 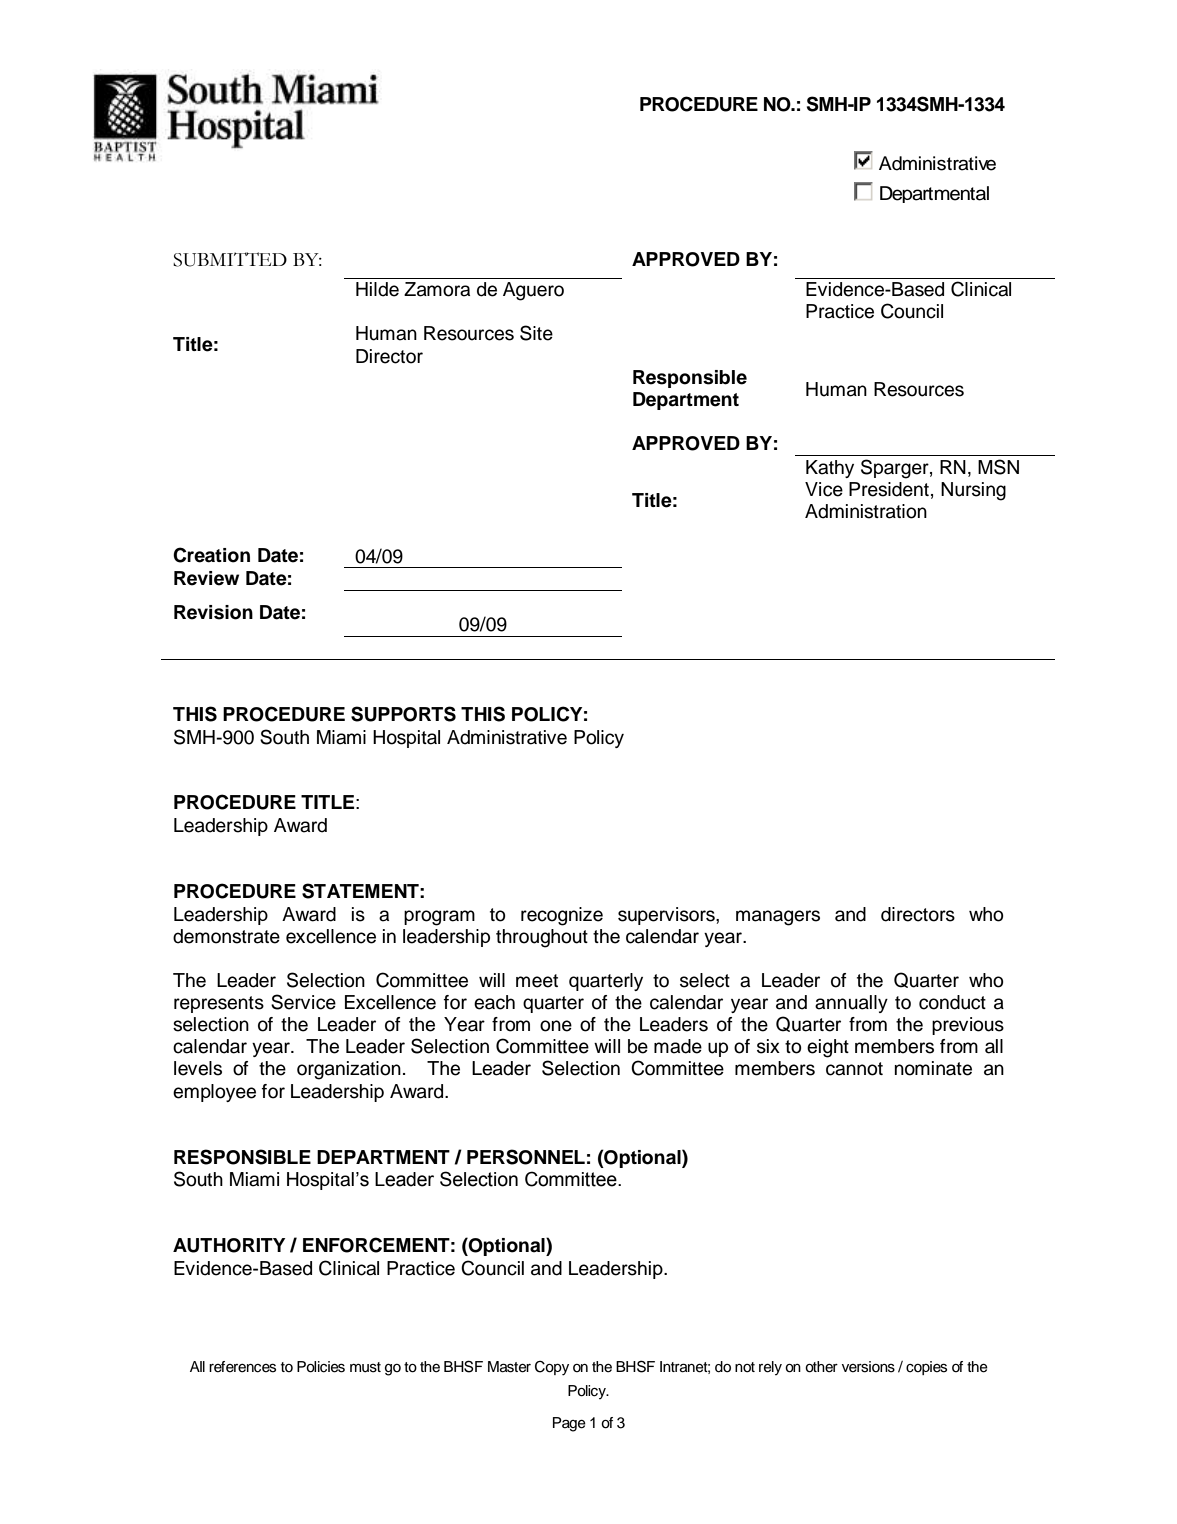 What do you see at coordinates (226, 936) in the screenshot?
I see `demonstrate` at bounding box center [226, 936].
